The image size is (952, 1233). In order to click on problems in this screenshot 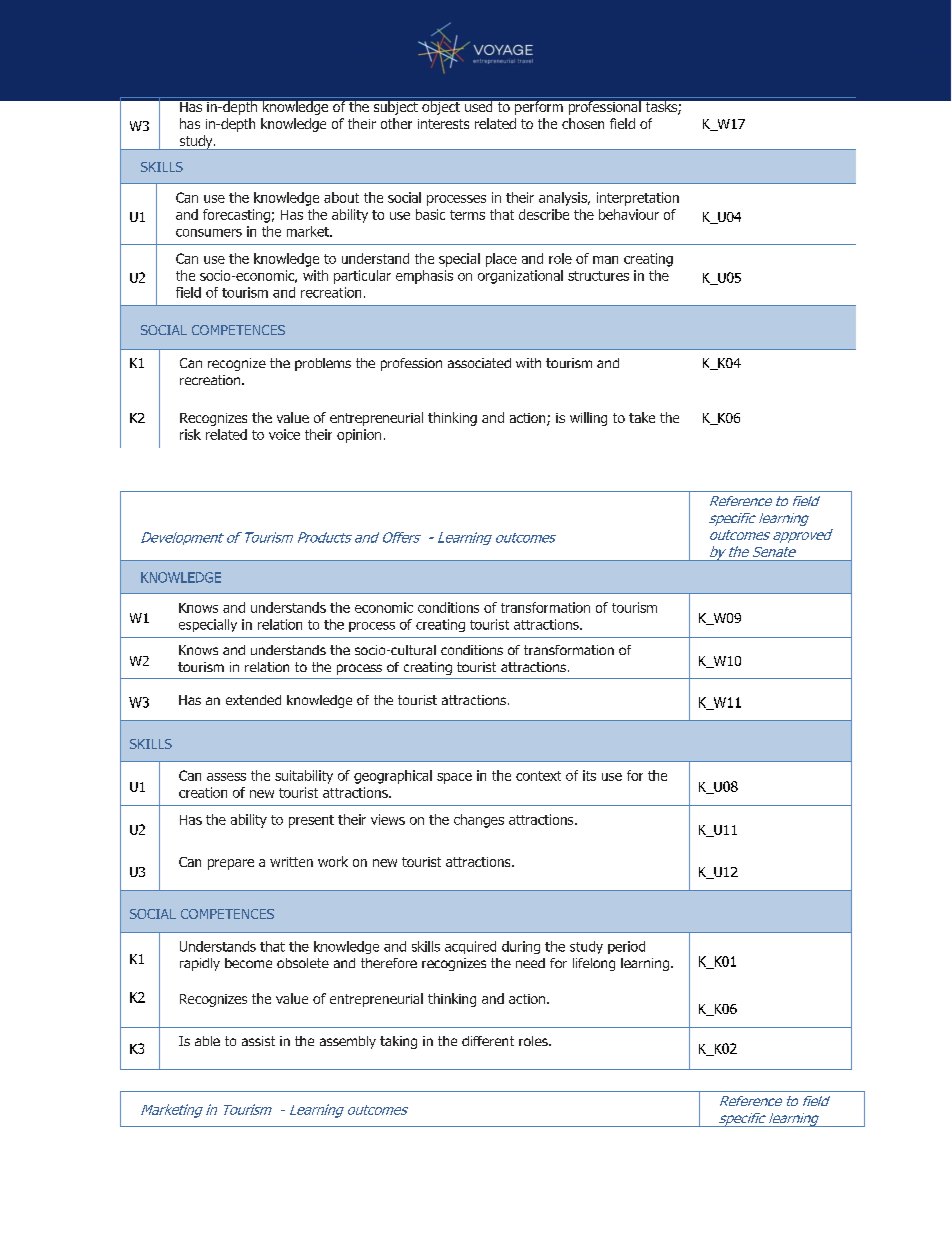, I will do `click(323, 364)`.
